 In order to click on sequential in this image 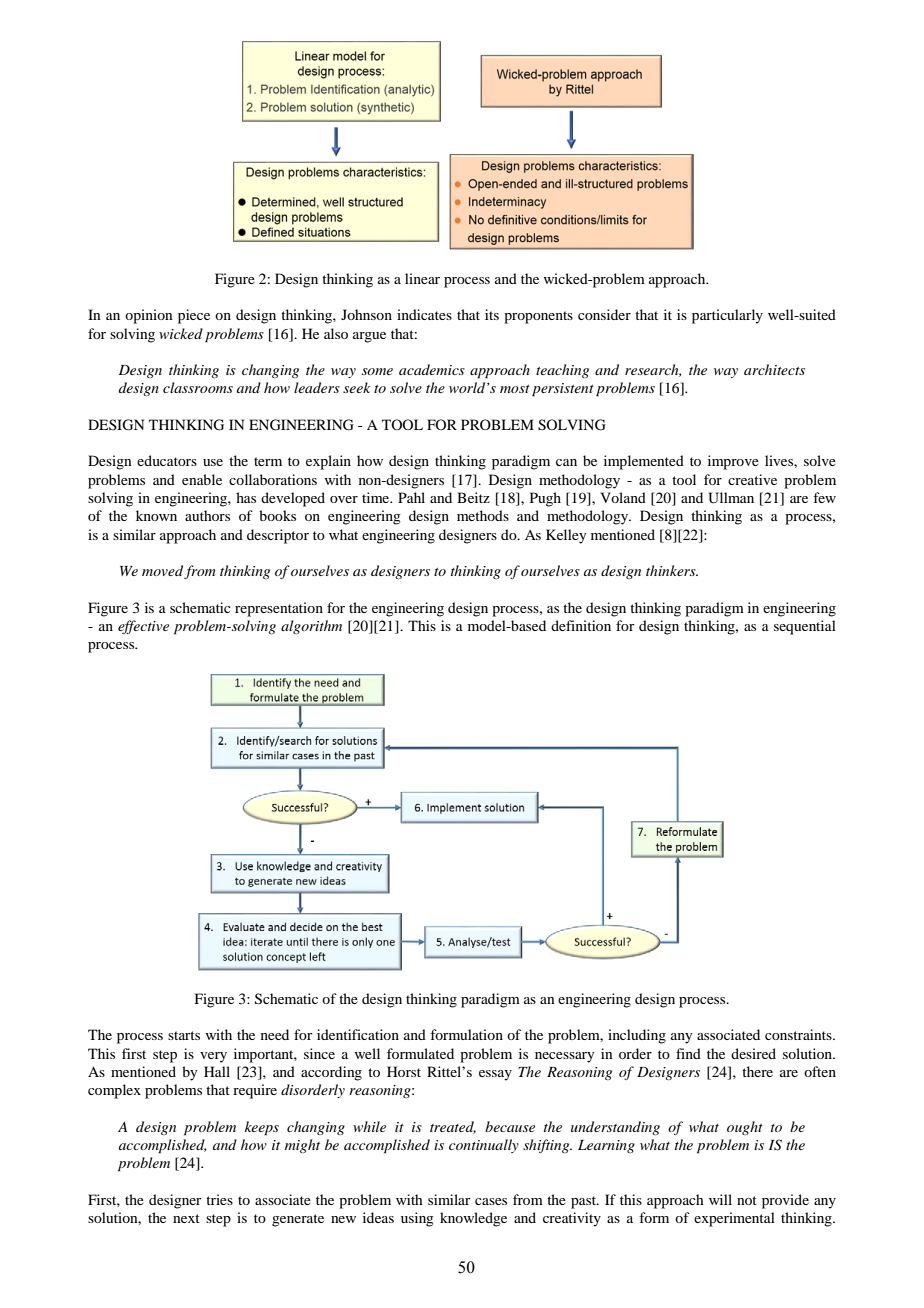, I will do `click(805, 627)`.
